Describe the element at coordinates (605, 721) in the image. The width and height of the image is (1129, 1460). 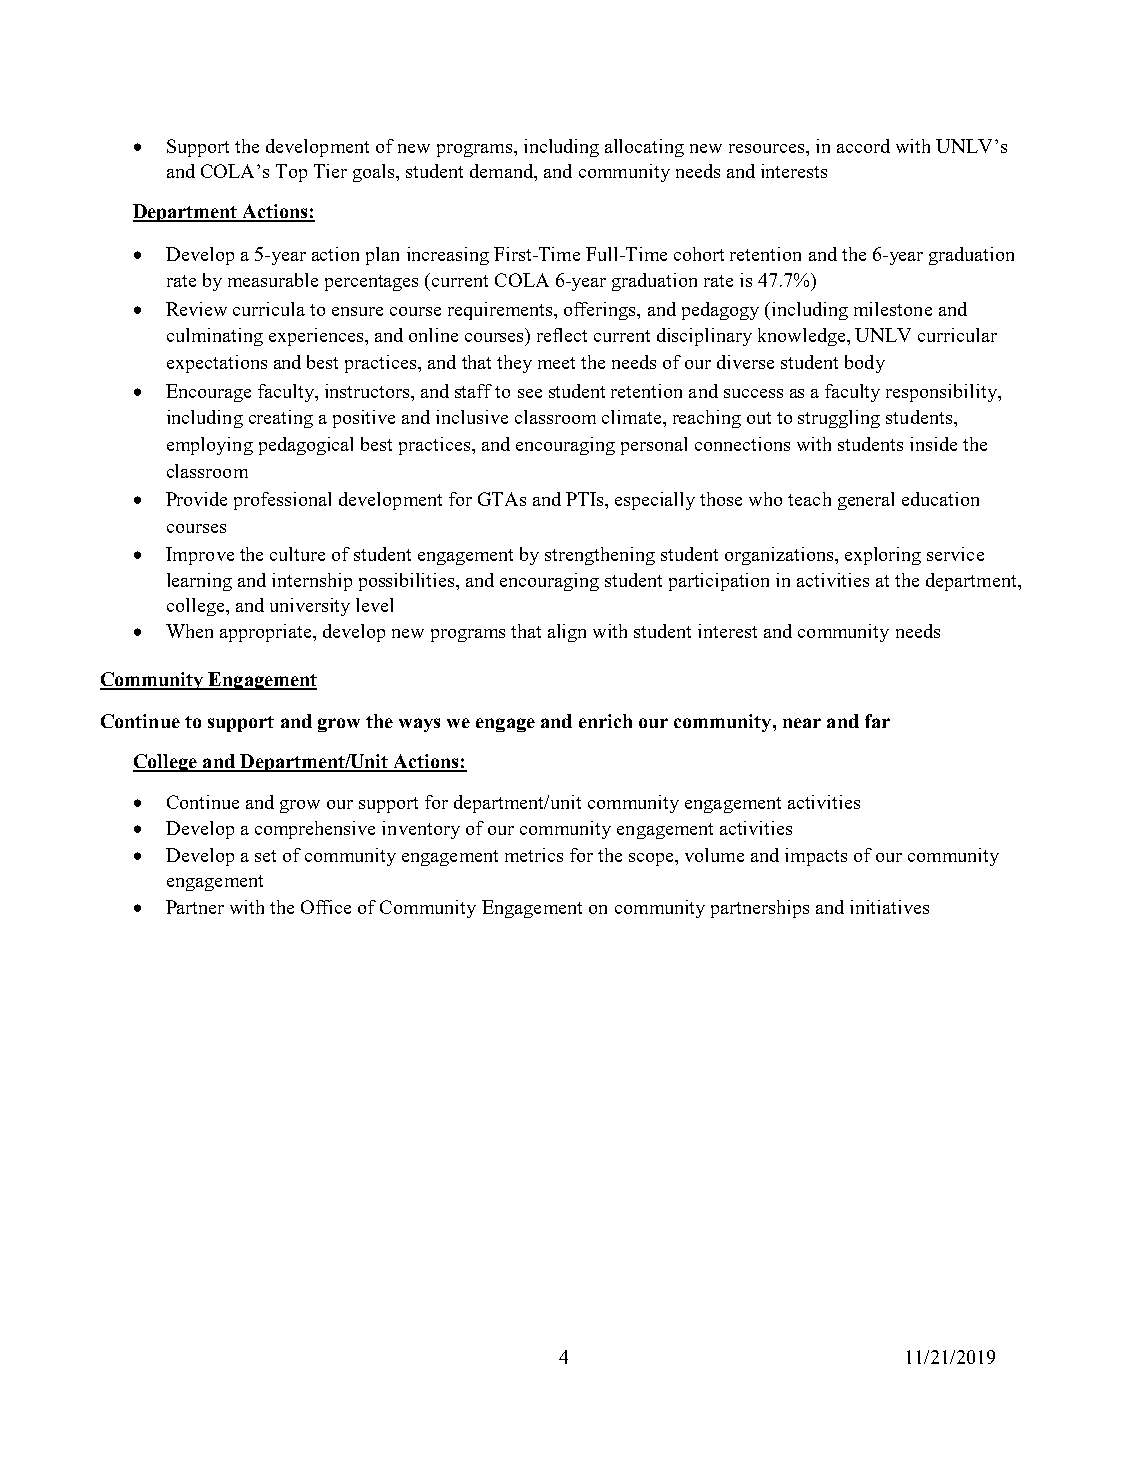
I see `enrich` at that location.
